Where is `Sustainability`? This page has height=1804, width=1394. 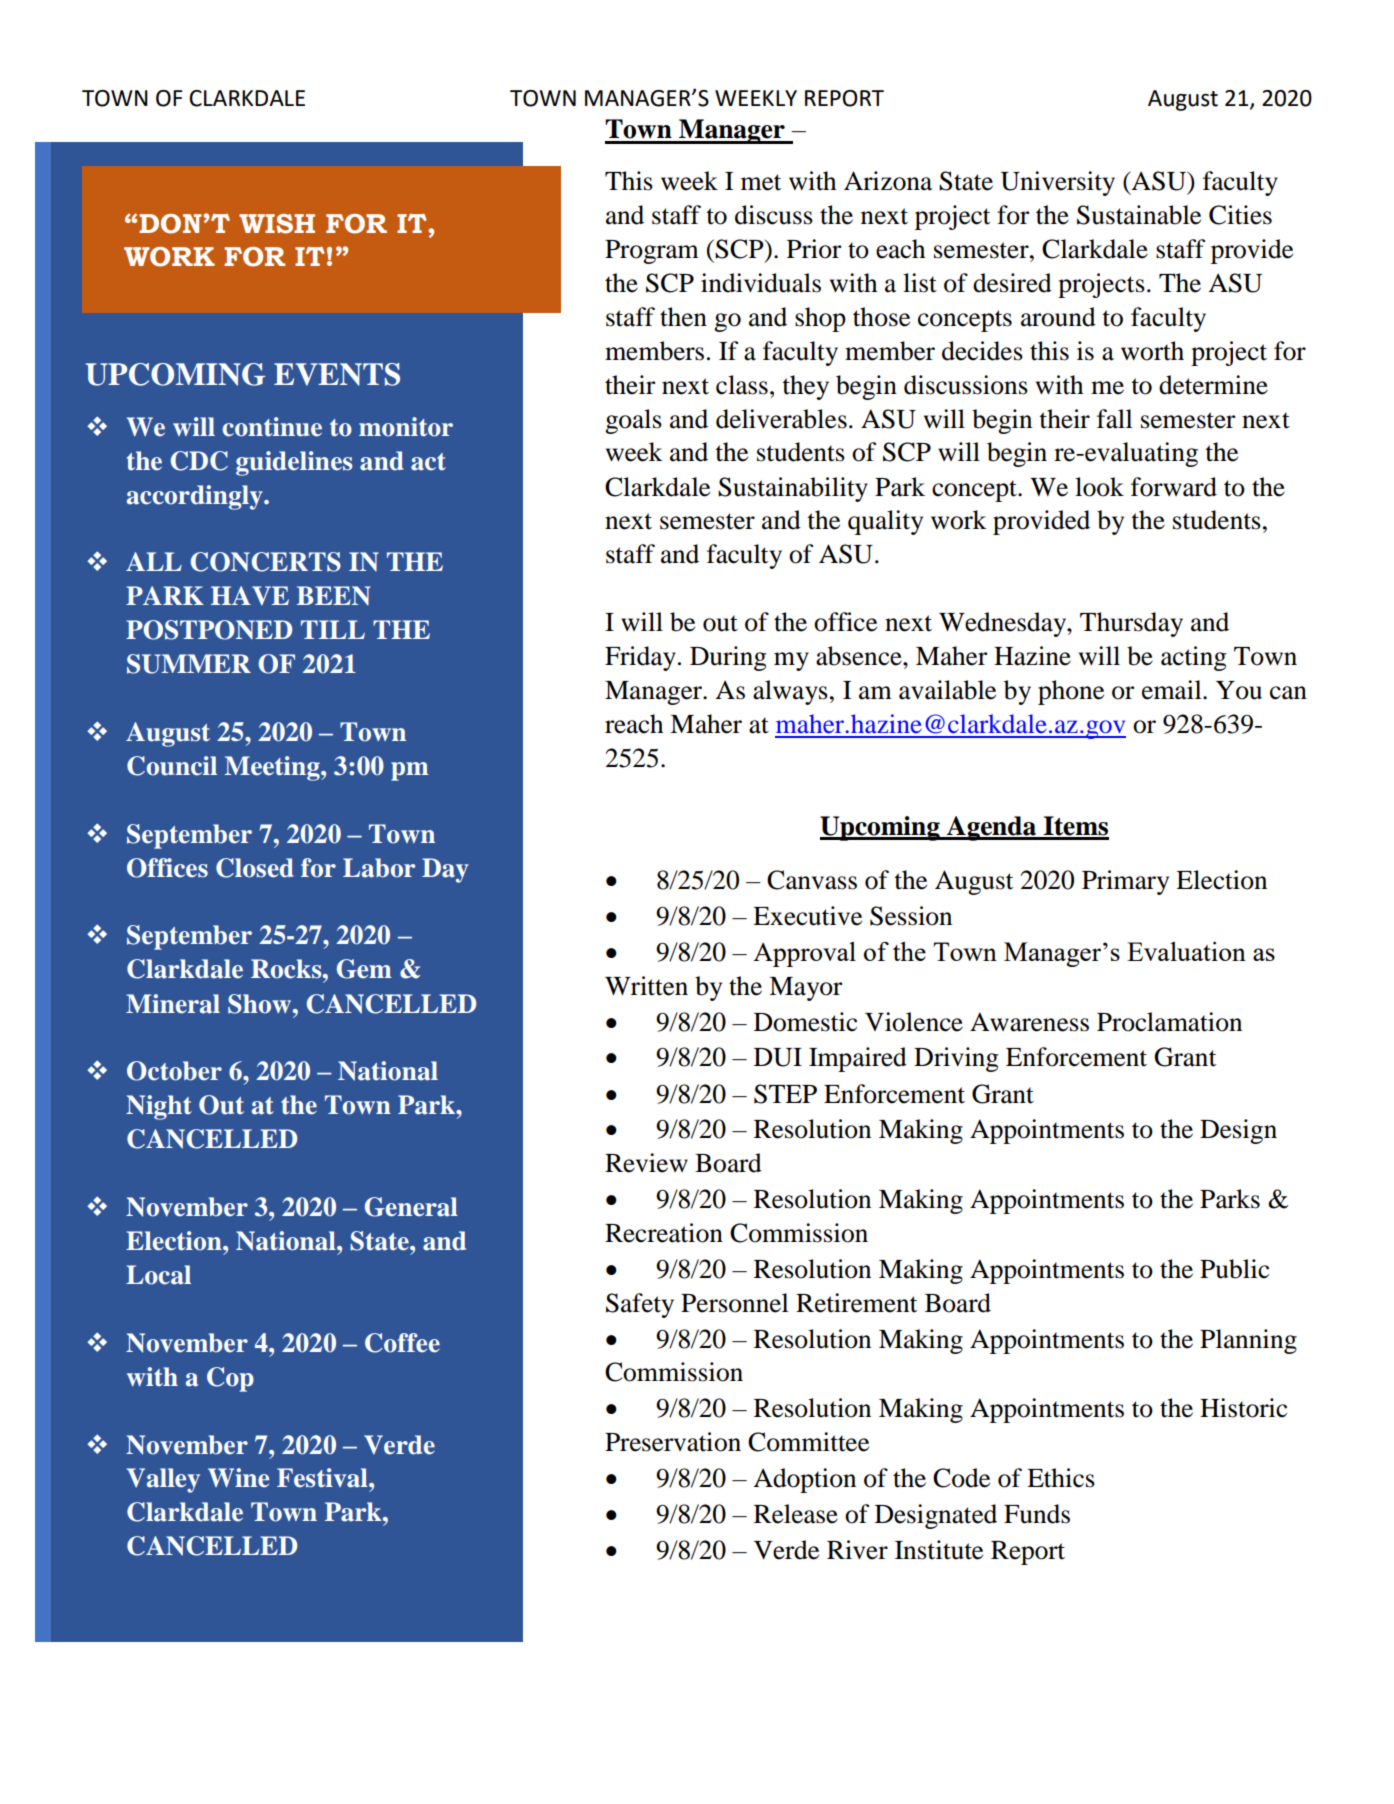
Sustainability is located at coordinates (793, 489).
